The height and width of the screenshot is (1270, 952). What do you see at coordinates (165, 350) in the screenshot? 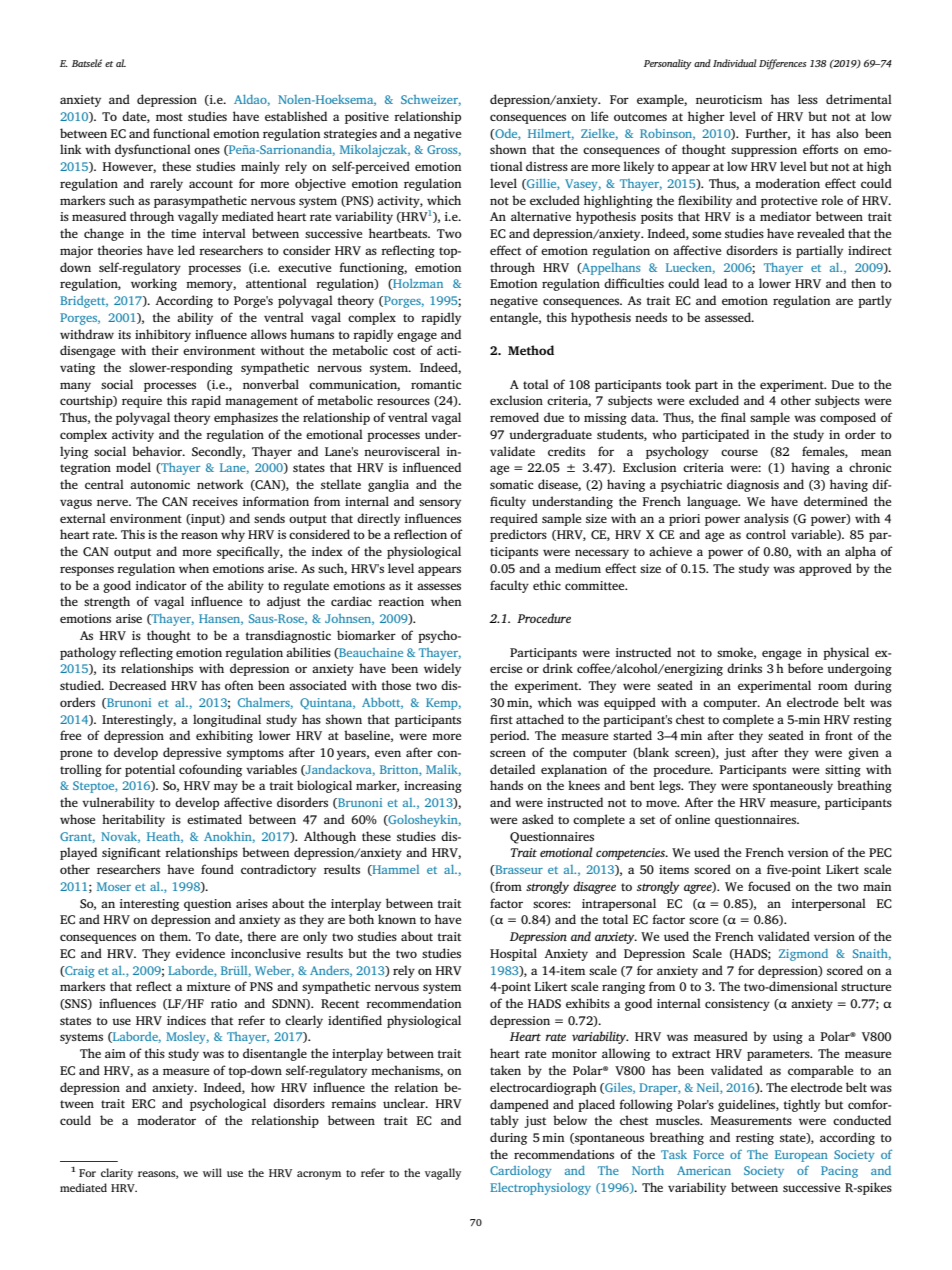
I see `their` at bounding box center [165, 350].
